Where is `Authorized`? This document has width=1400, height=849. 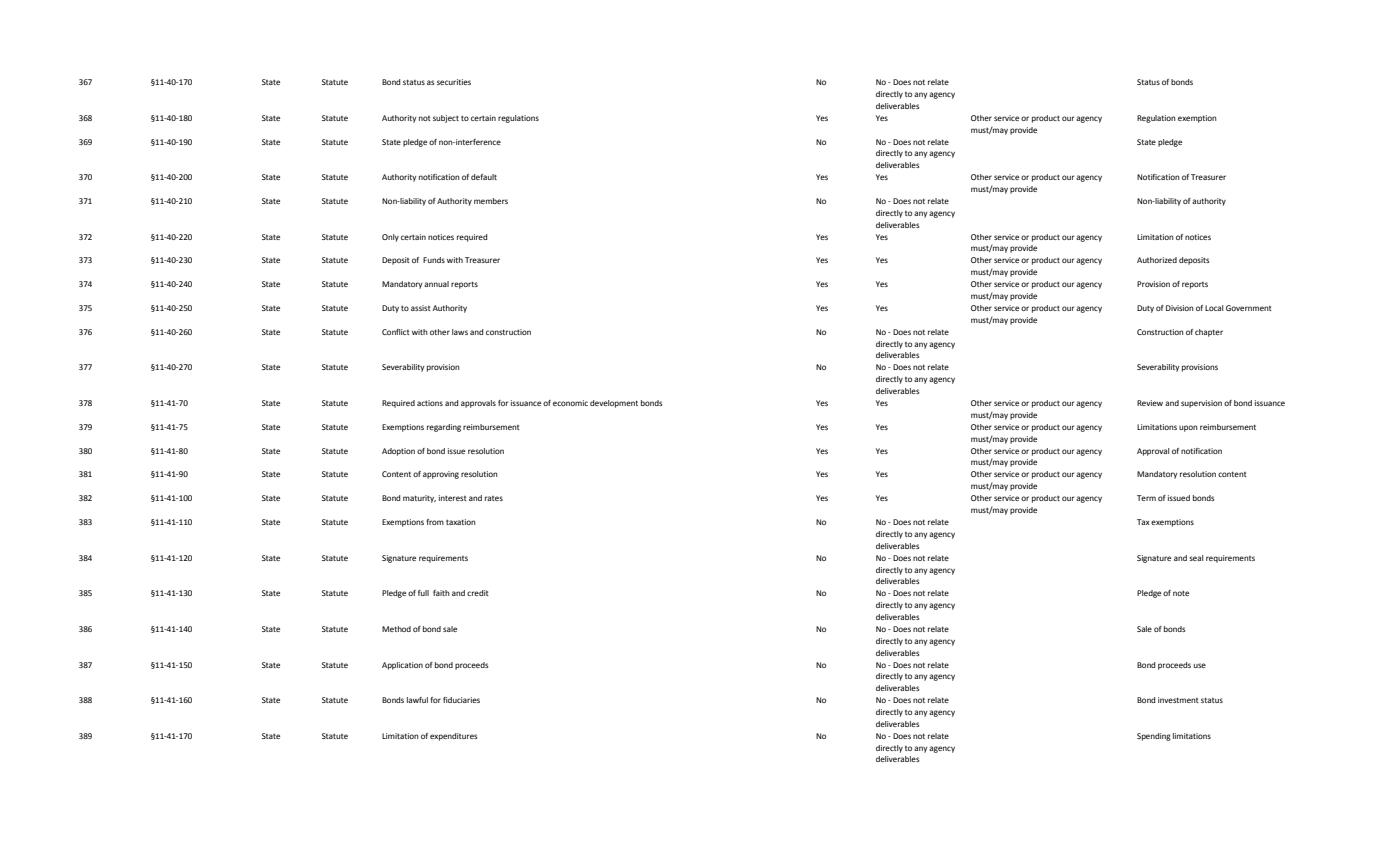
Authorized is located at coordinates (1157, 260).
